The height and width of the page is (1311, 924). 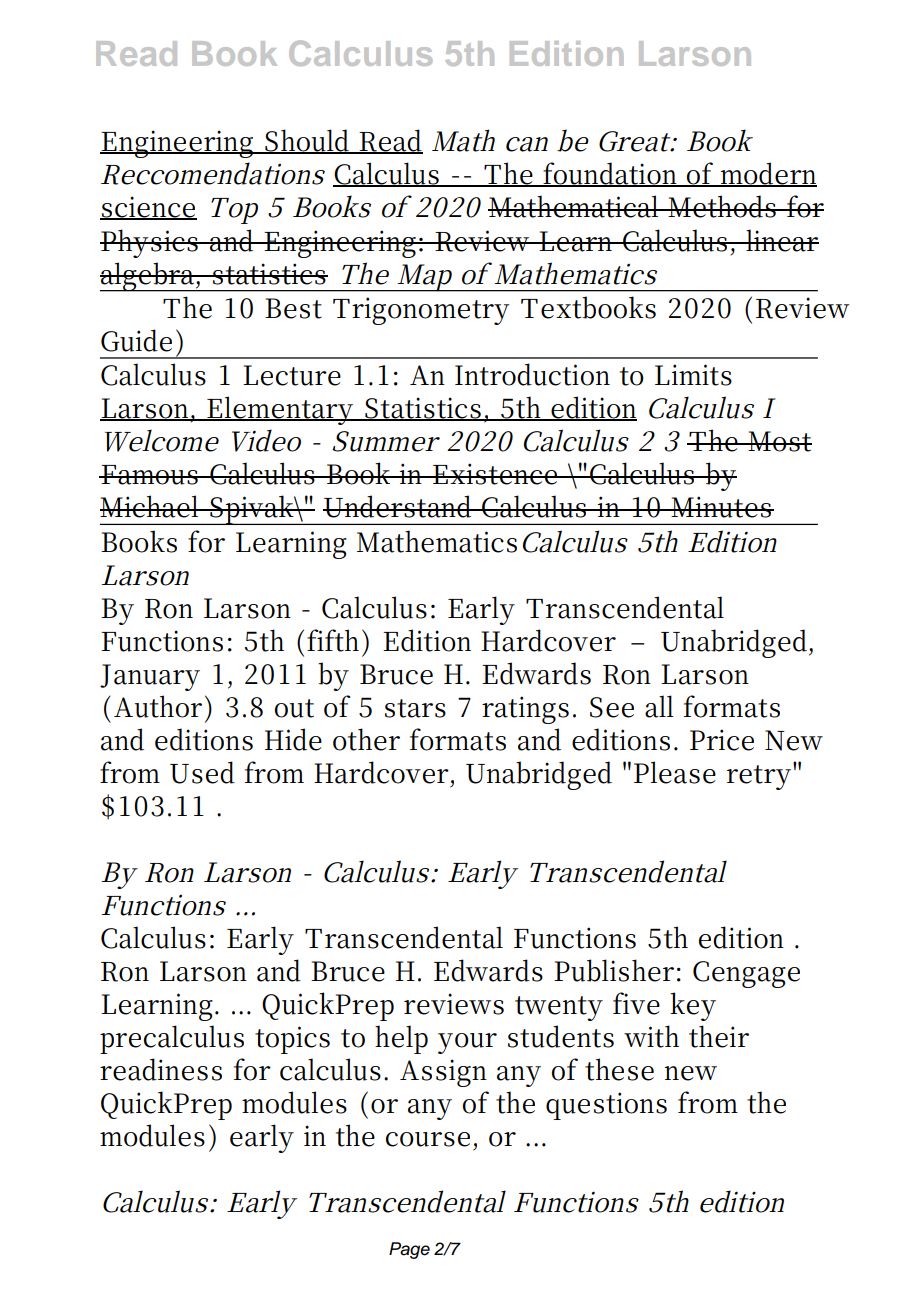 I want to click on Cengage, so click(x=746, y=974).
